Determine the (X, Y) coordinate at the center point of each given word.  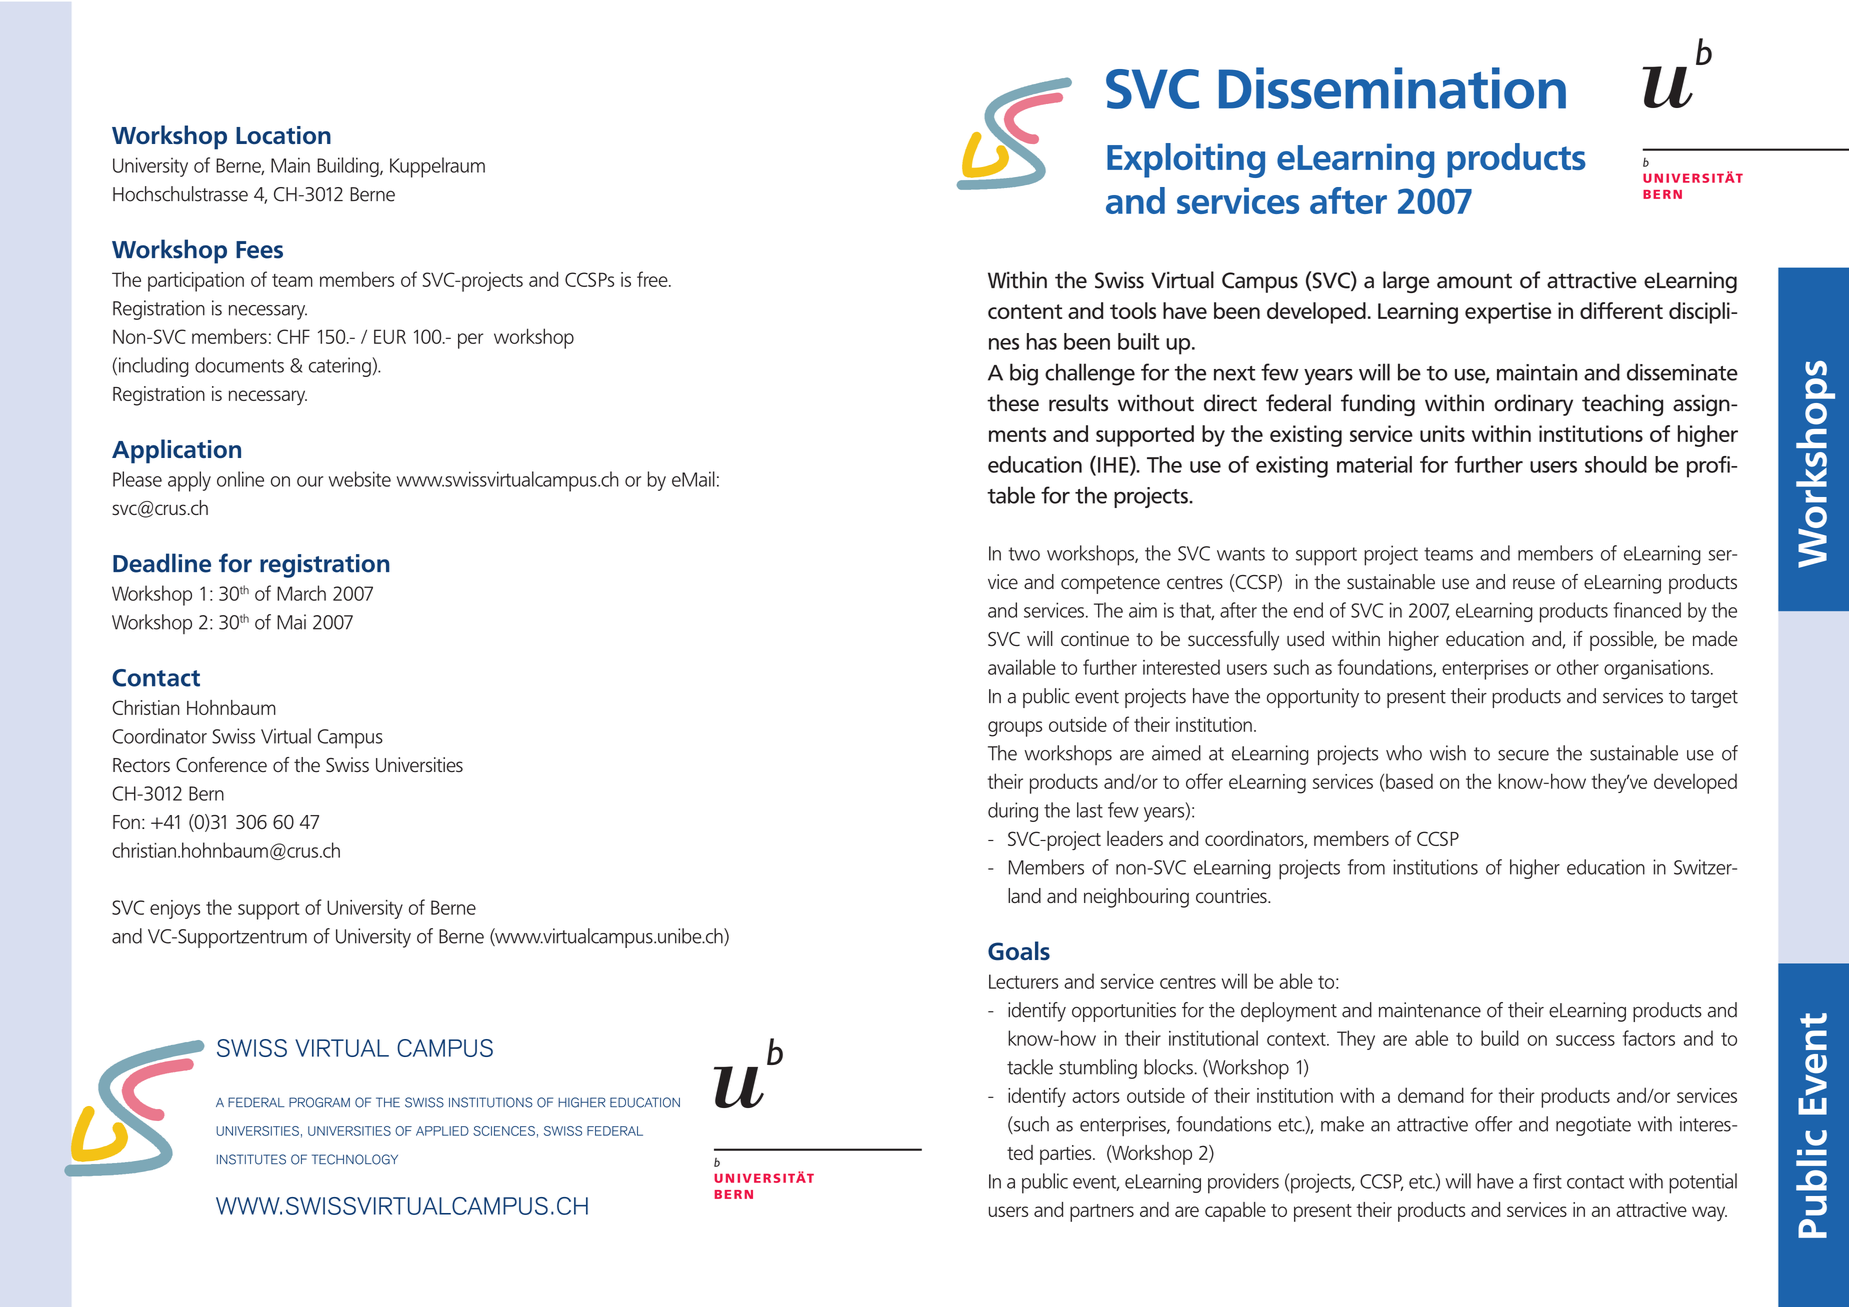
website (360, 479)
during (1013, 812)
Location (283, 135)
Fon (126, 822)
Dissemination (1392, 88)
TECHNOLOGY (355, 1159)
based (1409, 781)
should (1616, 464)
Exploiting (1186, 160)
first (1547, 1181)
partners (1102, 1213)
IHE (1114, 465)
